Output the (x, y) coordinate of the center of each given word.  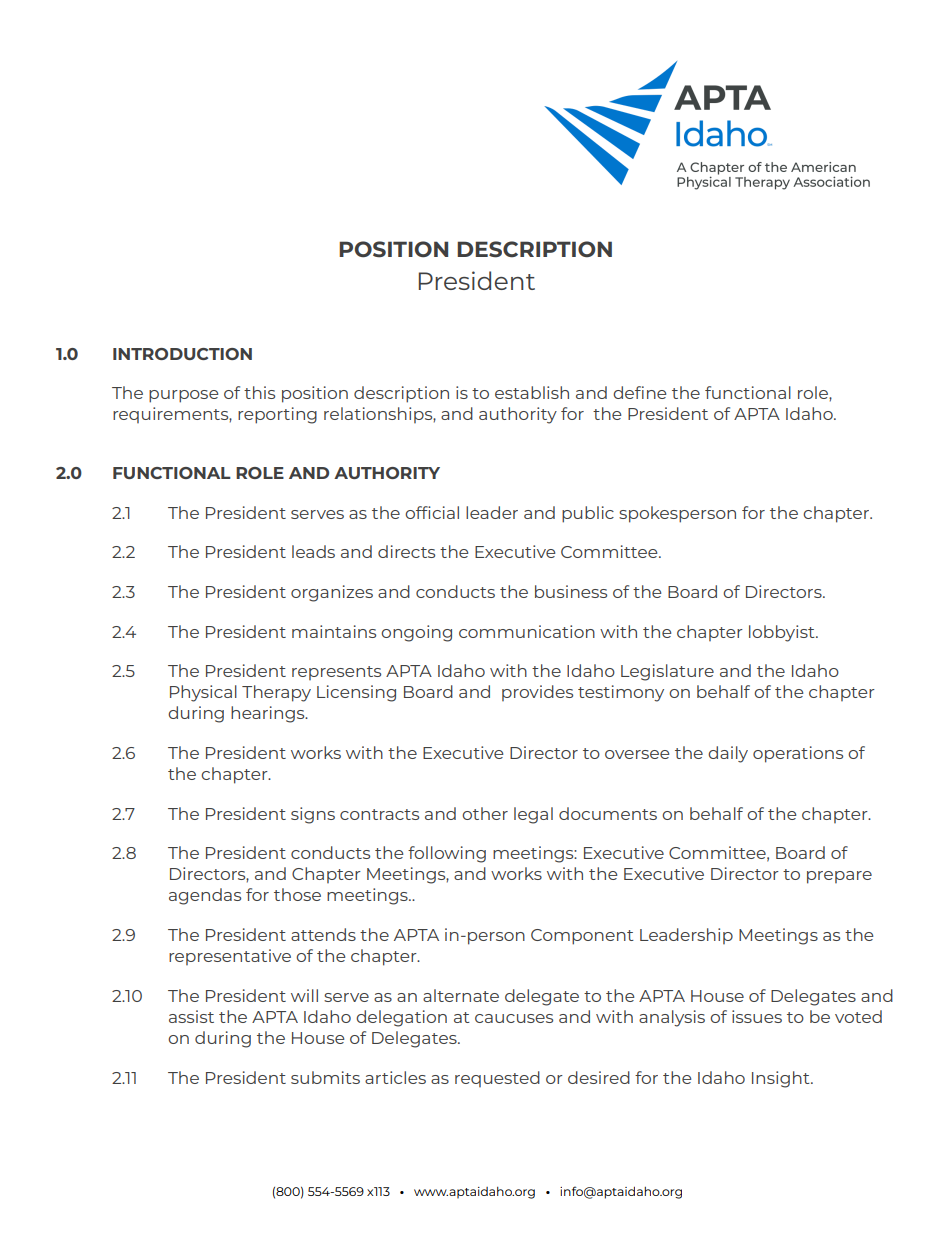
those (297, 894)
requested (497, 1079)
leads (313, 551)
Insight (782, 1079)
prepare (839, 877)
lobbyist (783, 633)
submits (325, 1077)
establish (532, 392)
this (259, 392)
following (447, 854)
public (588, 514)
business (571, 591)
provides (537, 693)
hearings (269, 714)
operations (798, 754)
